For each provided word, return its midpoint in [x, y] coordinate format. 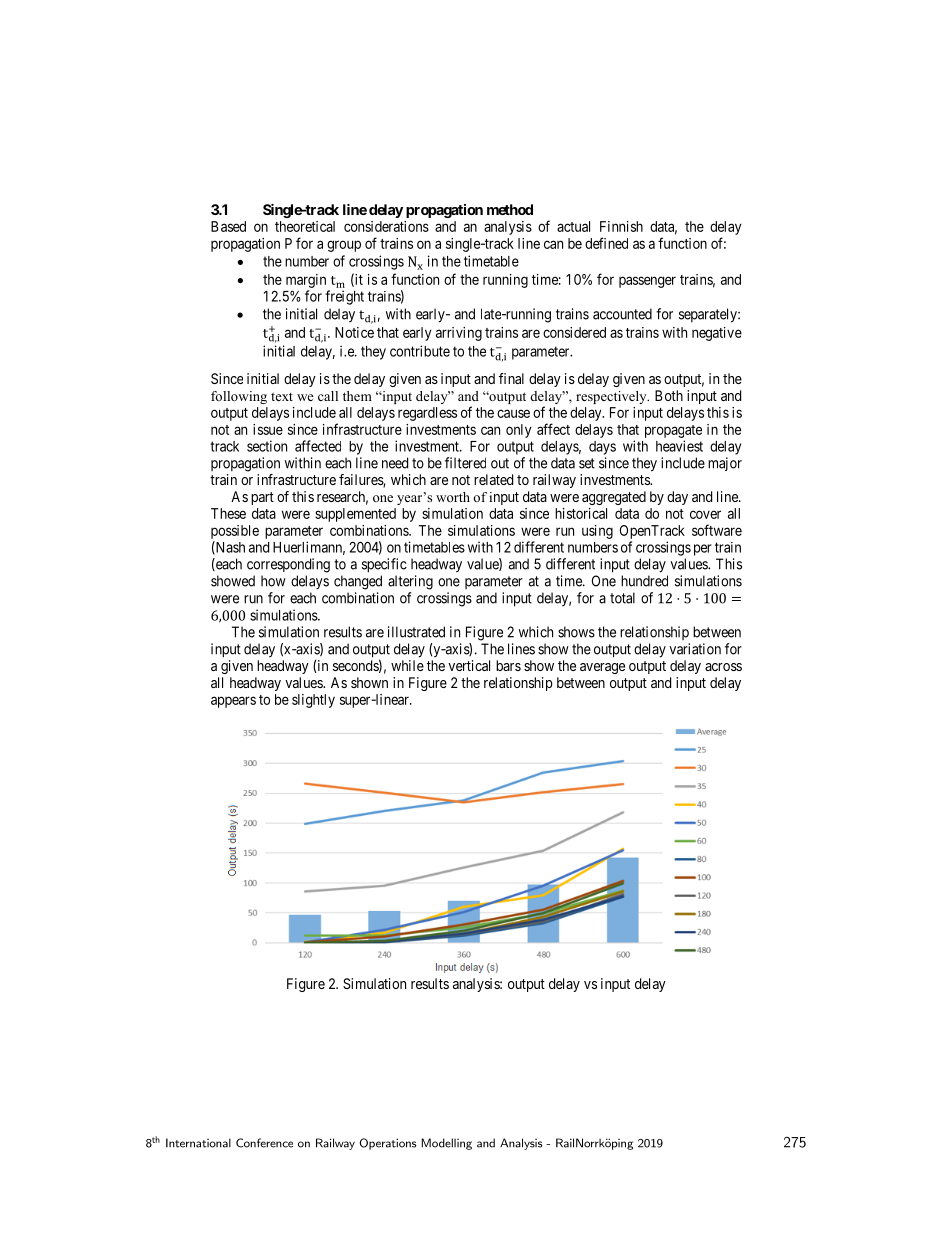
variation [695, 649]
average [602, 668]
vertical [469, 665]
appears [233, 702]
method [510, 209]
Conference [264, 1143]
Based [228, 226]
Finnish [621, 226]
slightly [313, 701]
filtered [465, 463]
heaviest [679, 446]
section [267, 446]
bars [508, 665]
